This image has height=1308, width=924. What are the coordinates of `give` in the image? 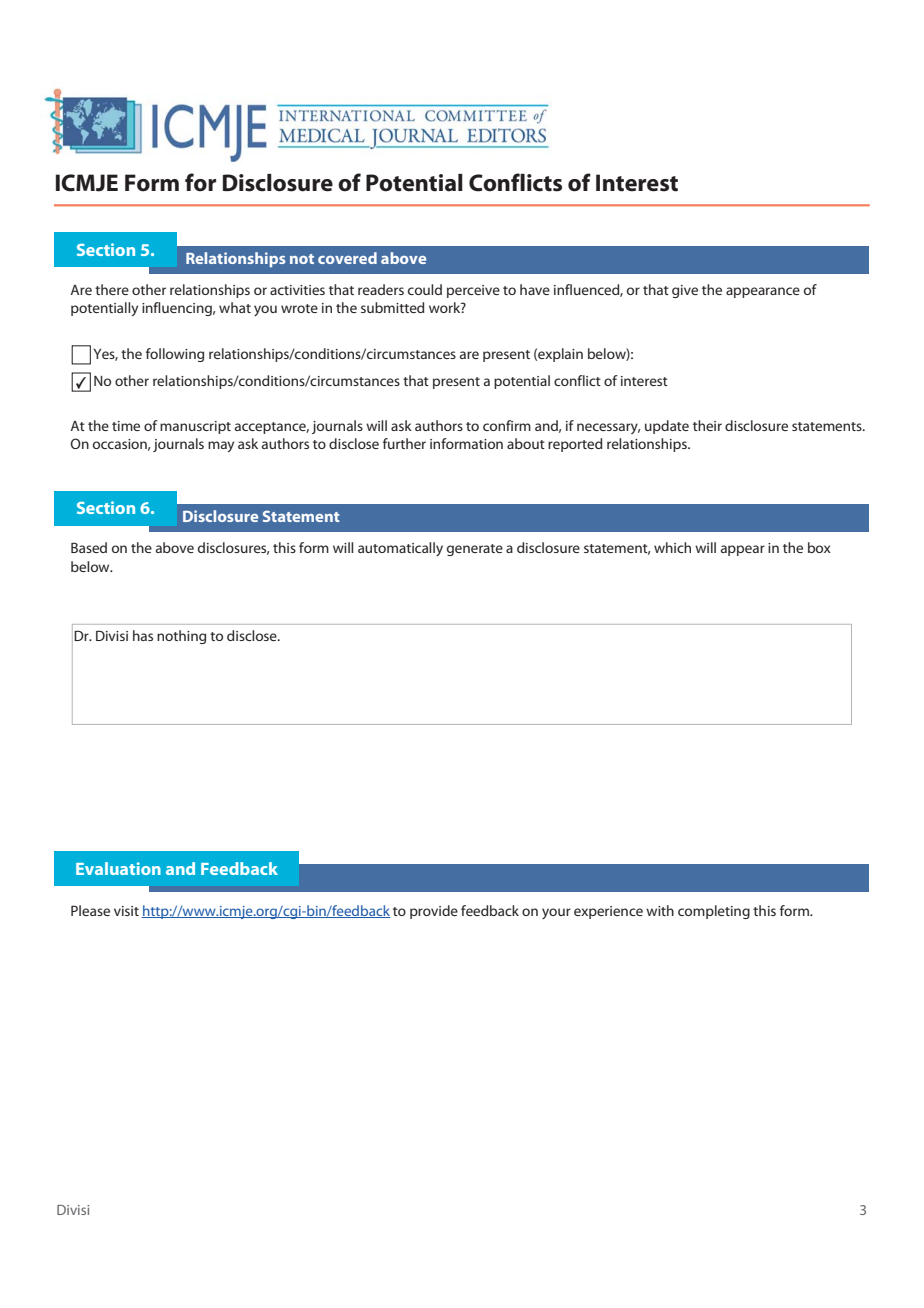 It's located at (685, 291).
